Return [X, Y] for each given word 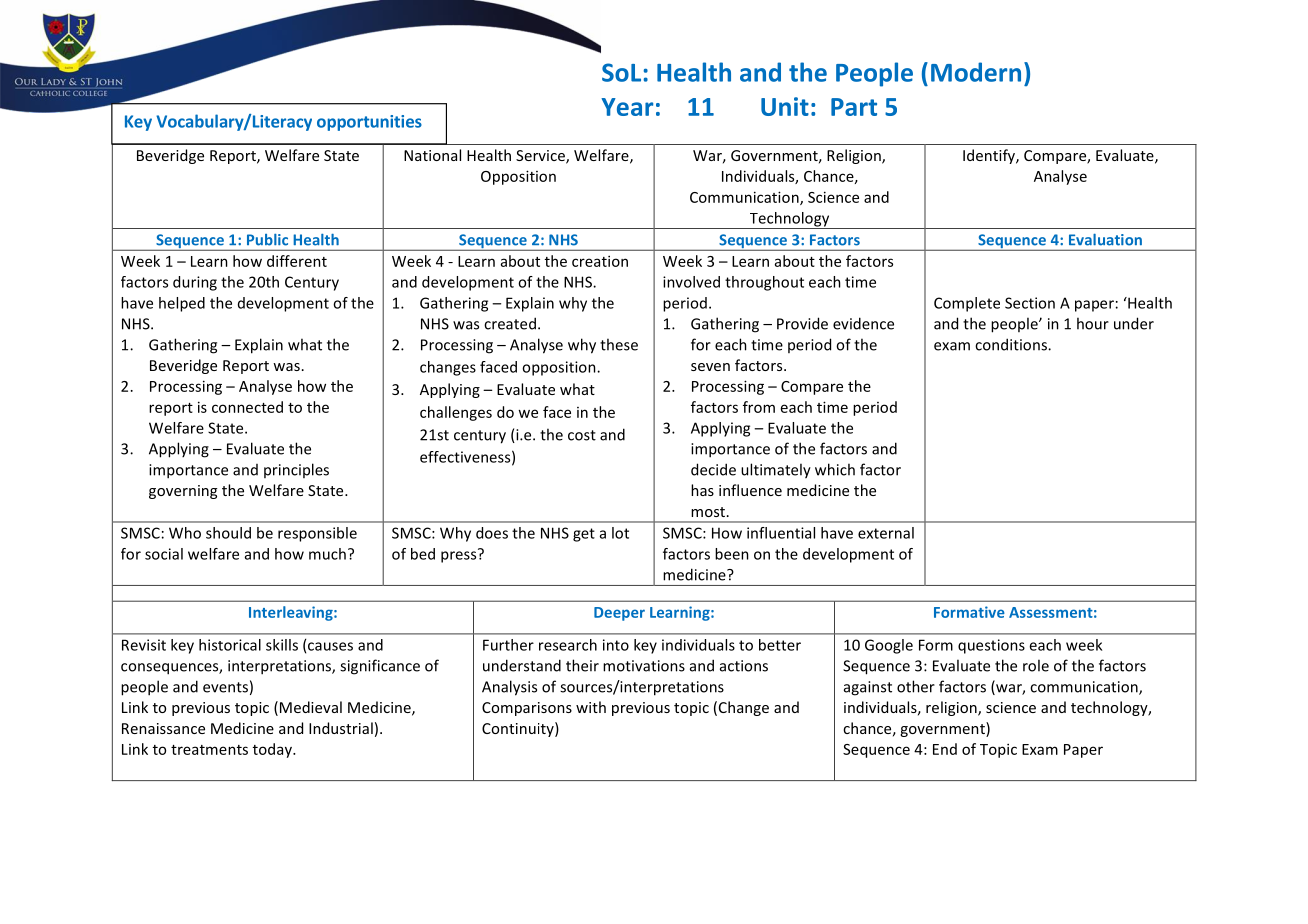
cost [582, 435]
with [591, 707]
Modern [976, 72]
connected [247, 407]
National [432, 155]
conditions [1012, 344]
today [273, 750]
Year [627, 107]
